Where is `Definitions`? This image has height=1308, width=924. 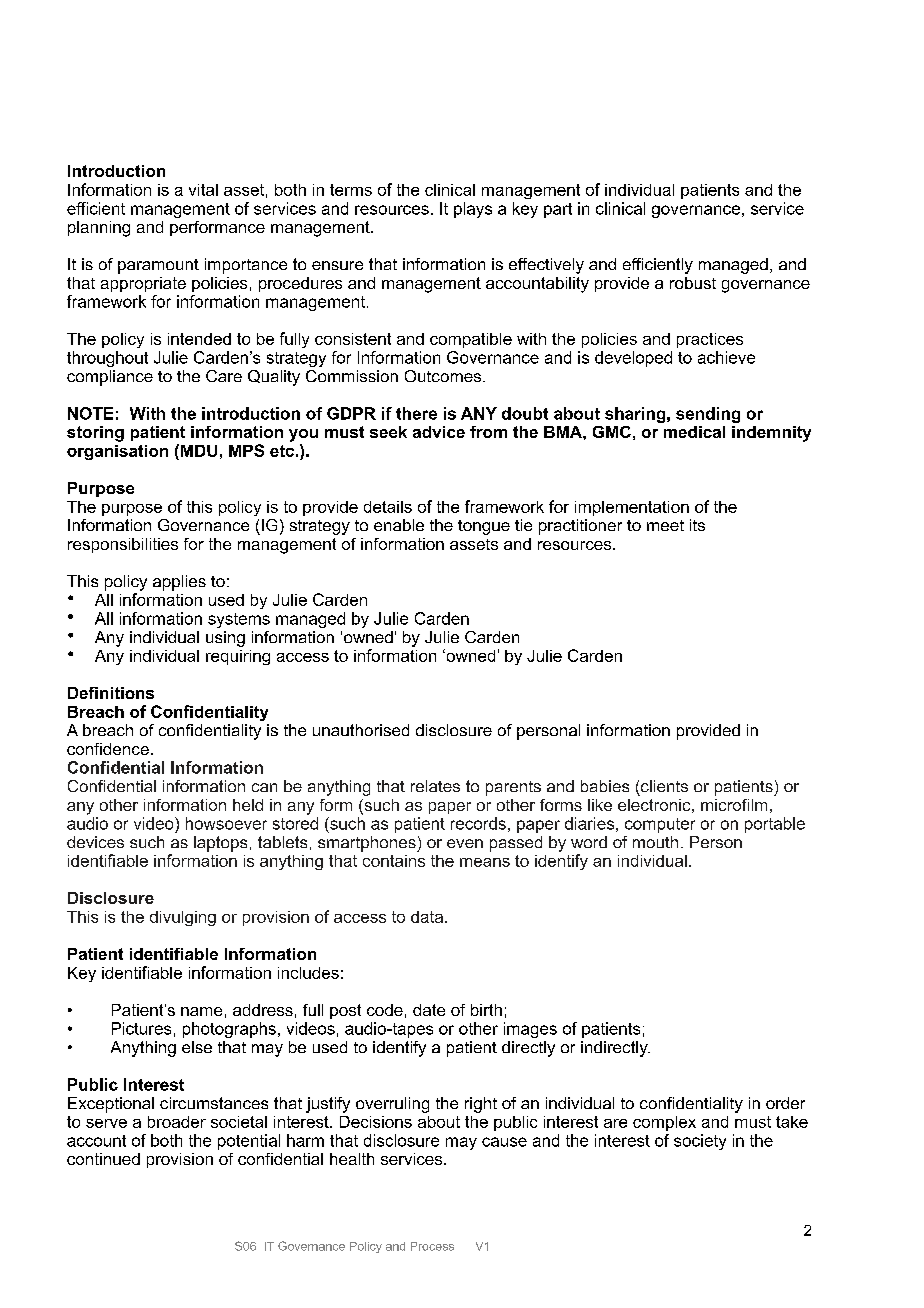 Definitions is located at coordinates (111, 693).
